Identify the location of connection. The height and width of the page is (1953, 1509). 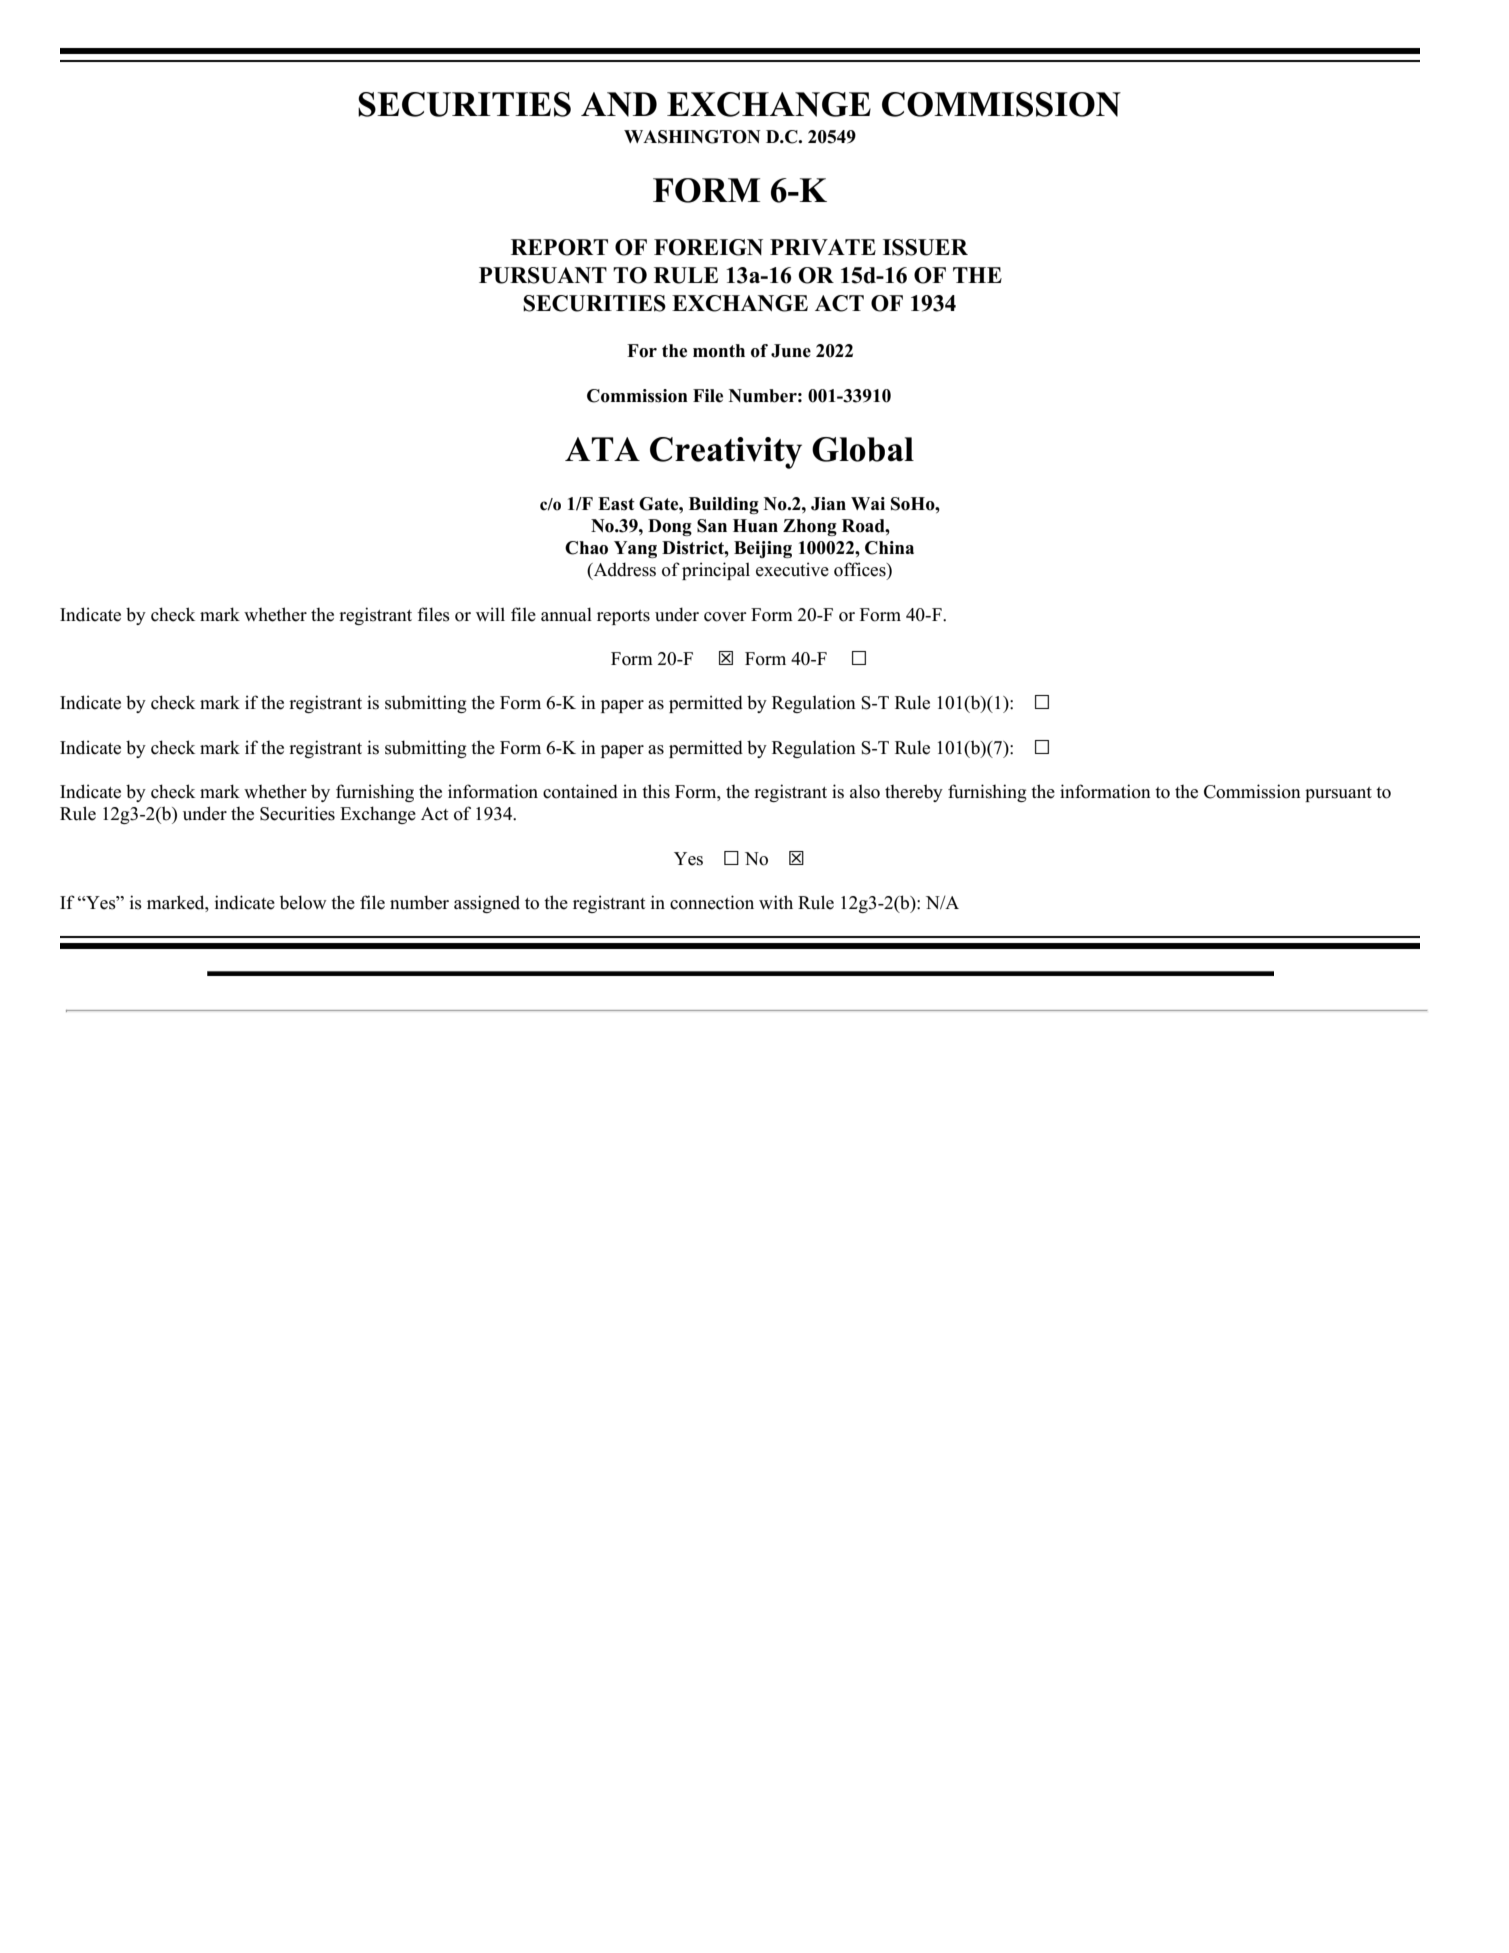
(712, 902).
